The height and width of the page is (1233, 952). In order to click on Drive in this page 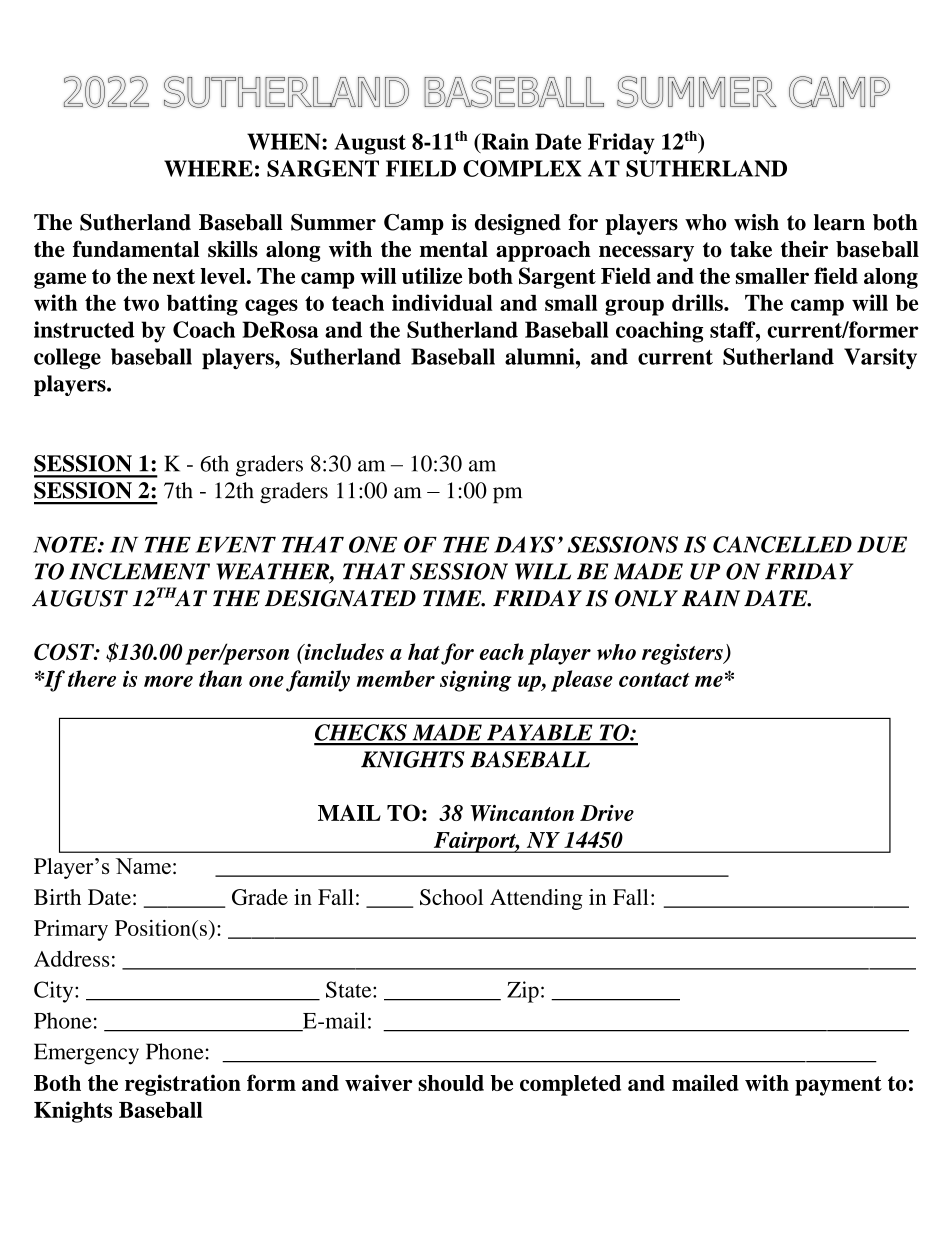, I will do `click(607, 813)`.
